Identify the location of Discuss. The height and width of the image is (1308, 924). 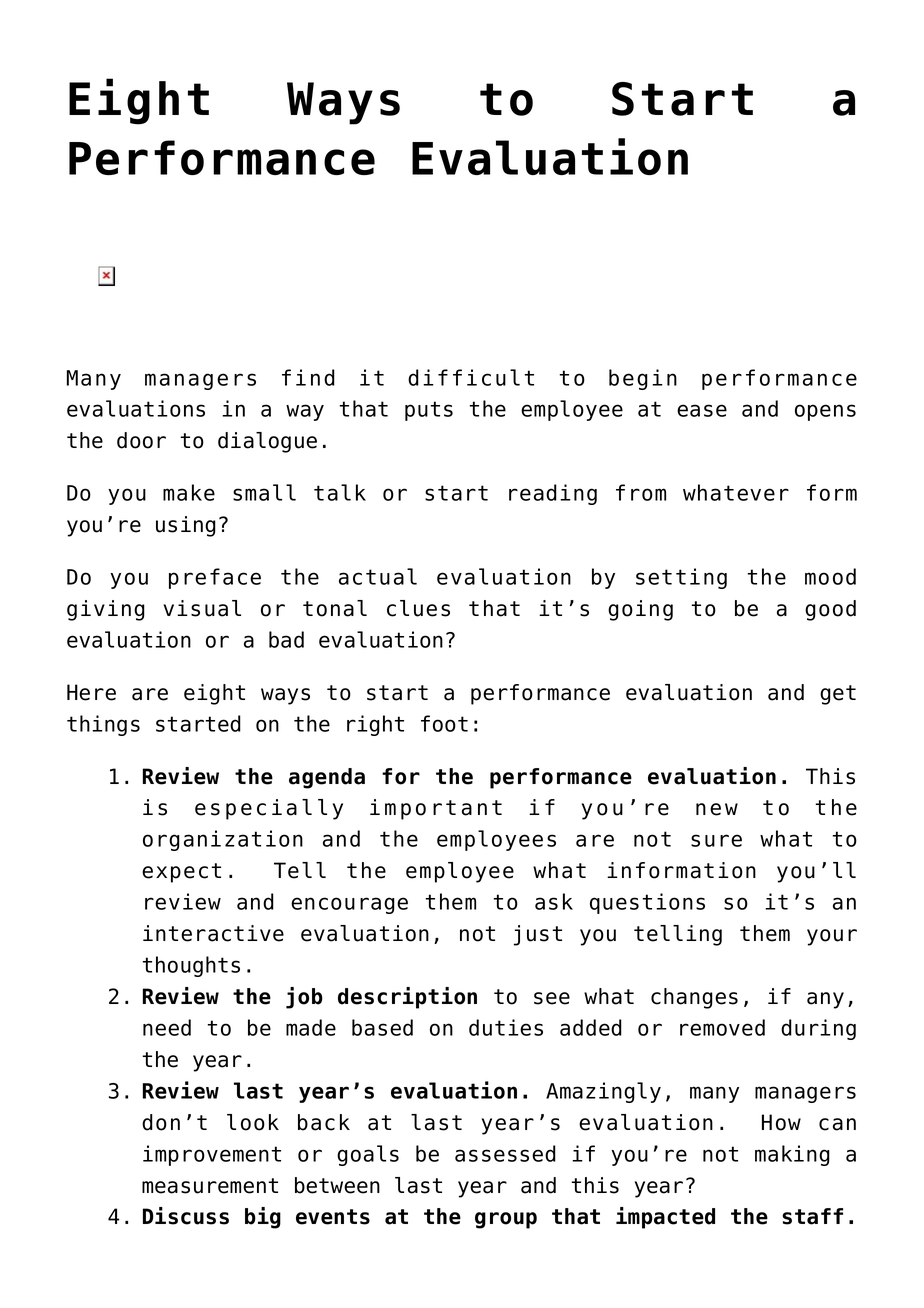
(186, 1216).
